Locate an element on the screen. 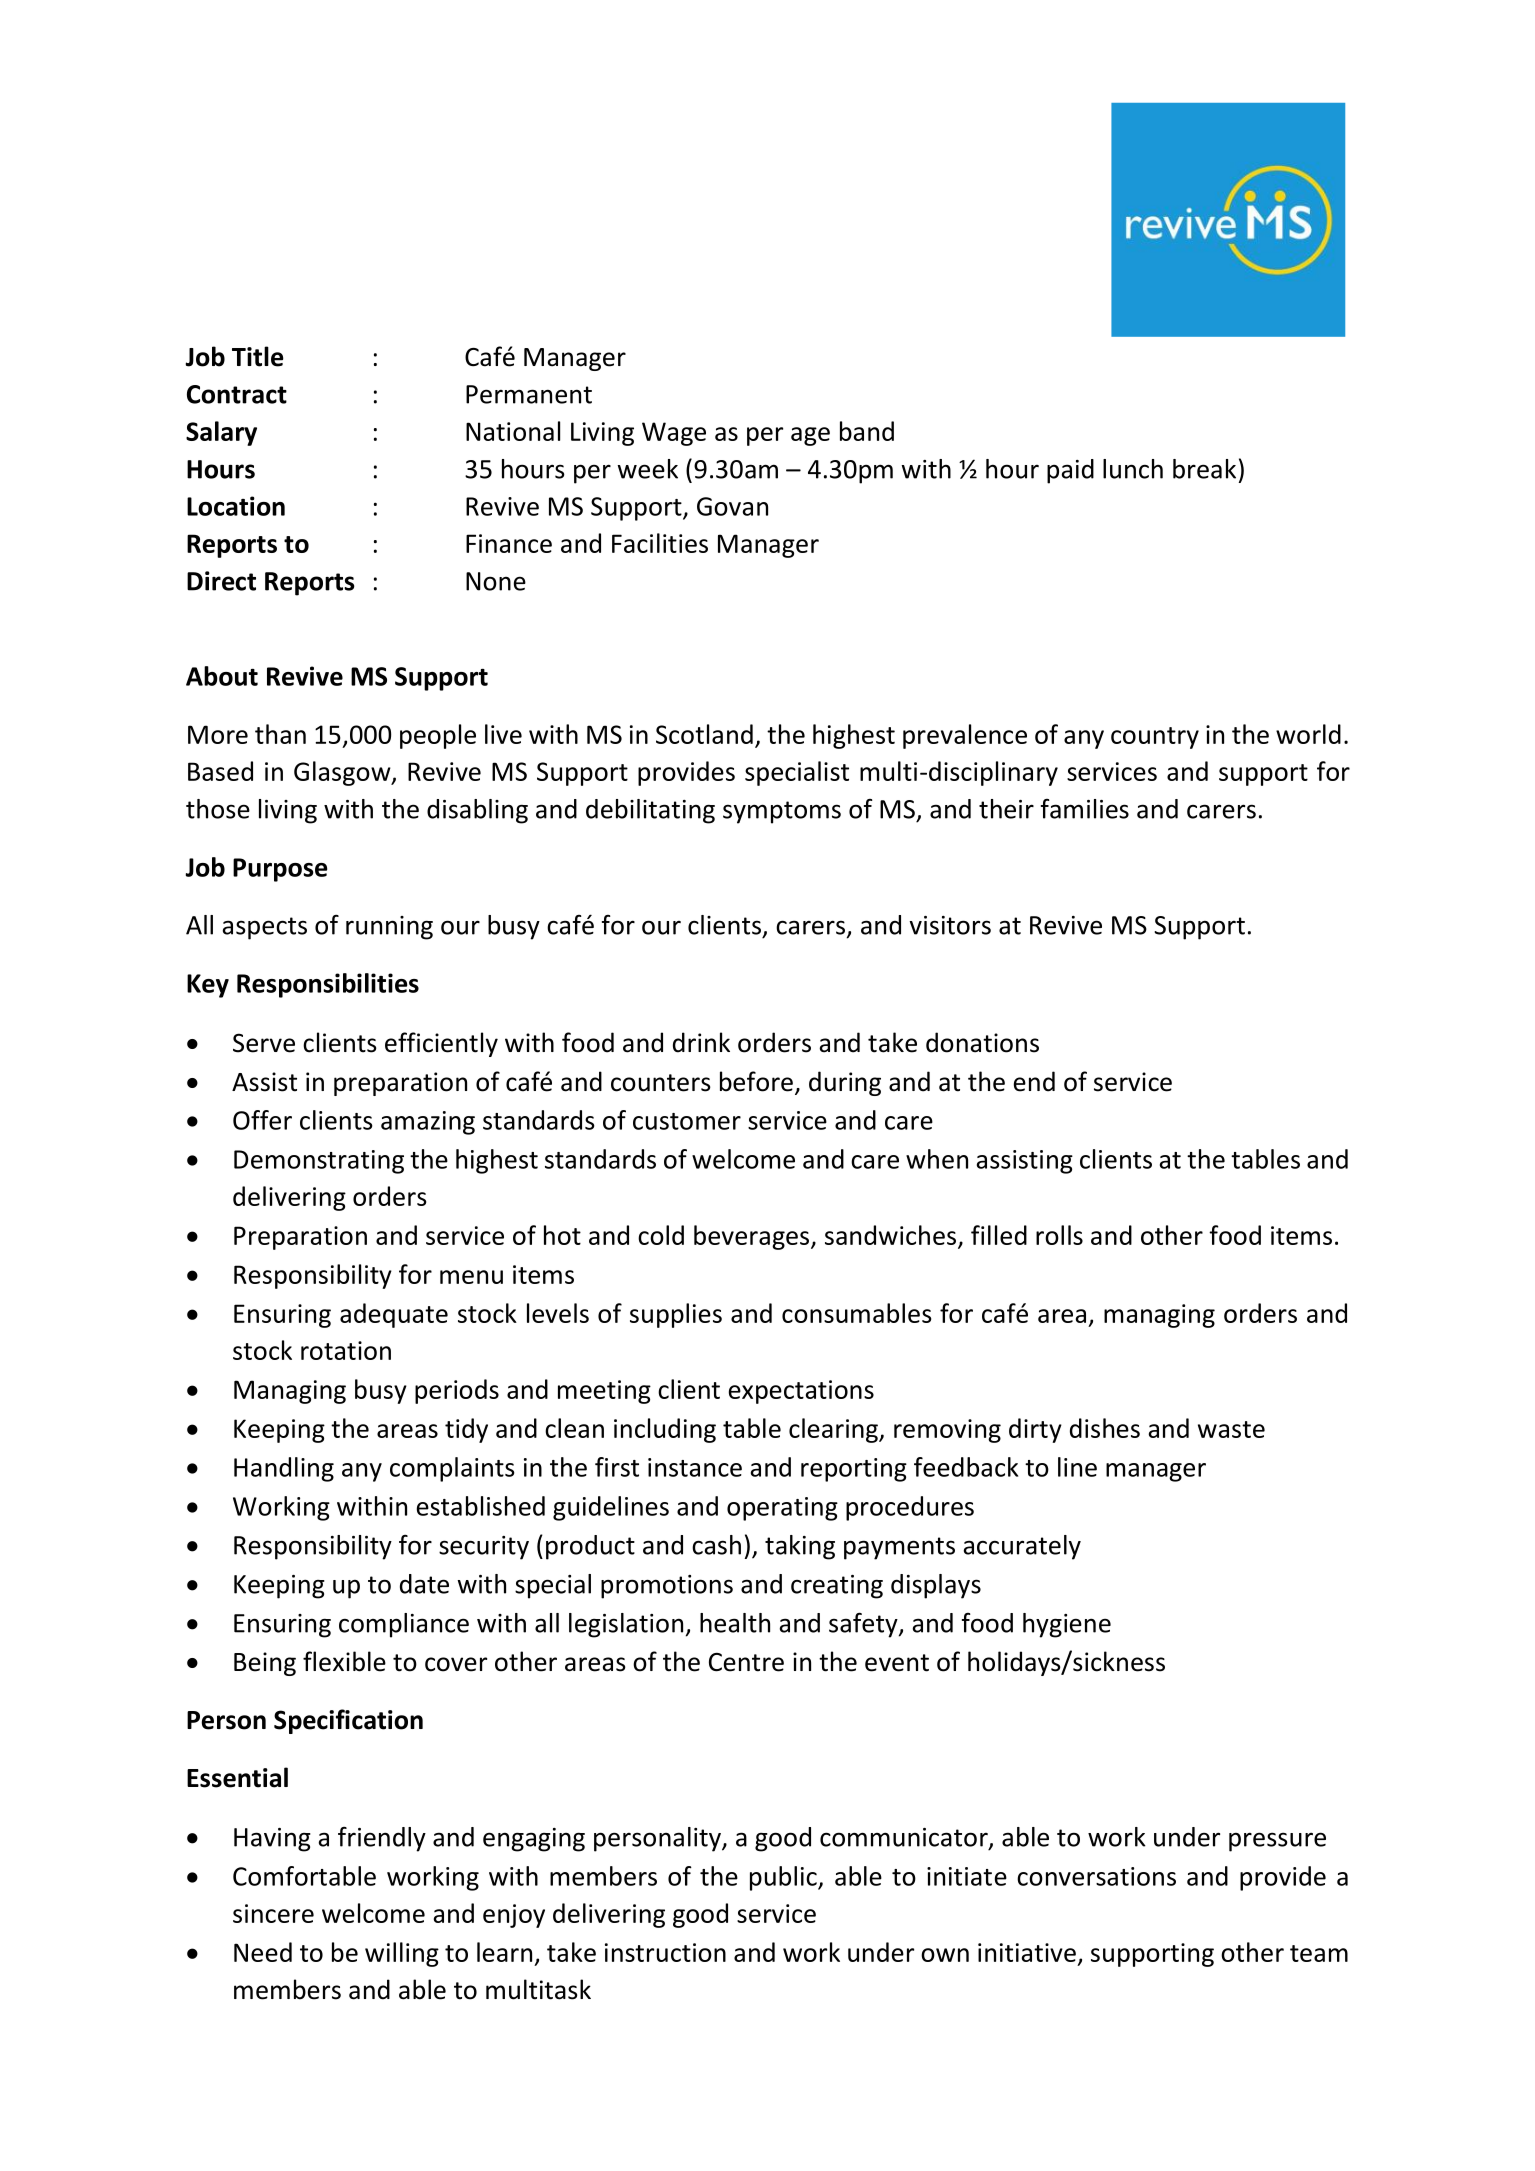  families is located at coordinates (1085, 809).
